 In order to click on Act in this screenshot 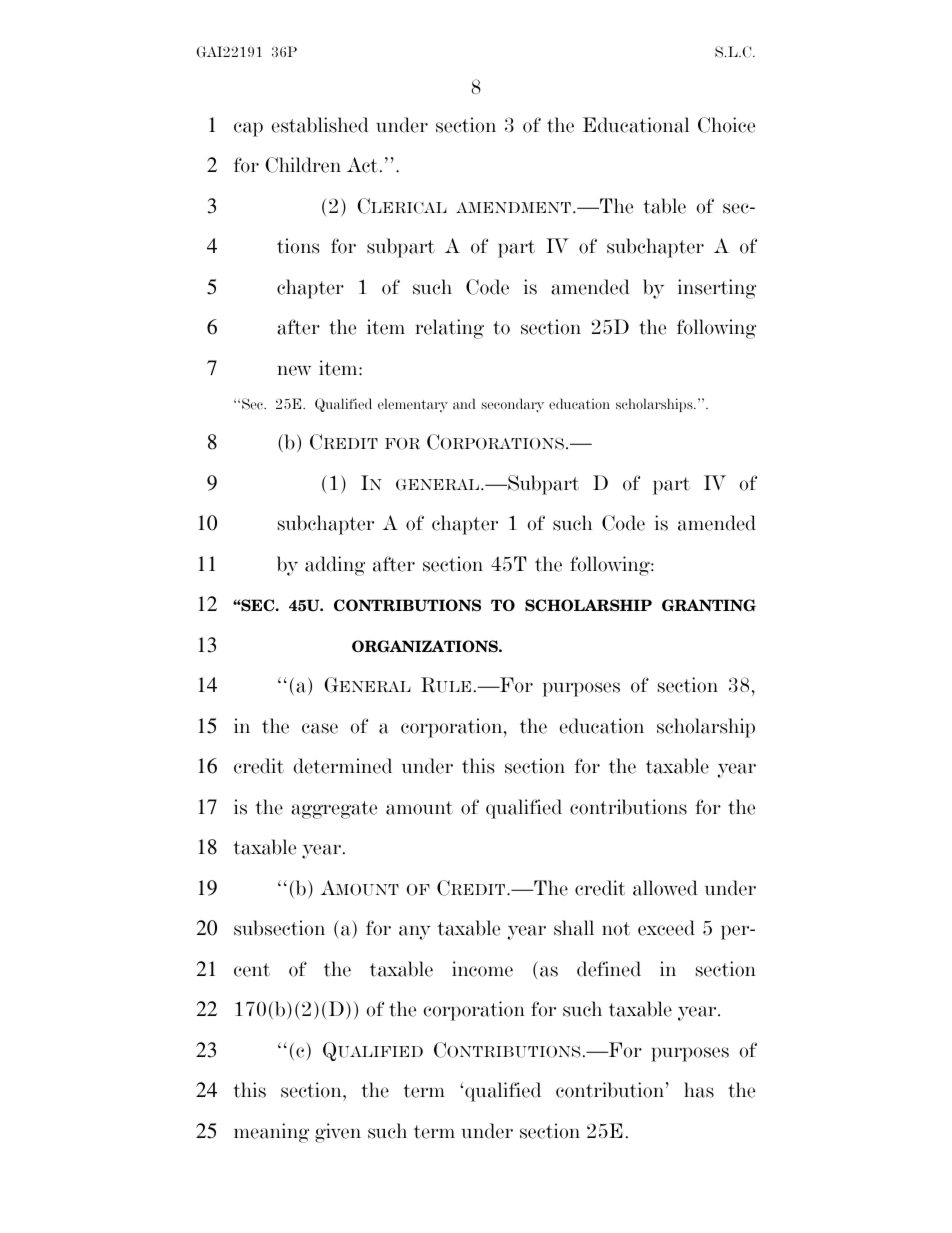, I will do `click(362, 165)`.
